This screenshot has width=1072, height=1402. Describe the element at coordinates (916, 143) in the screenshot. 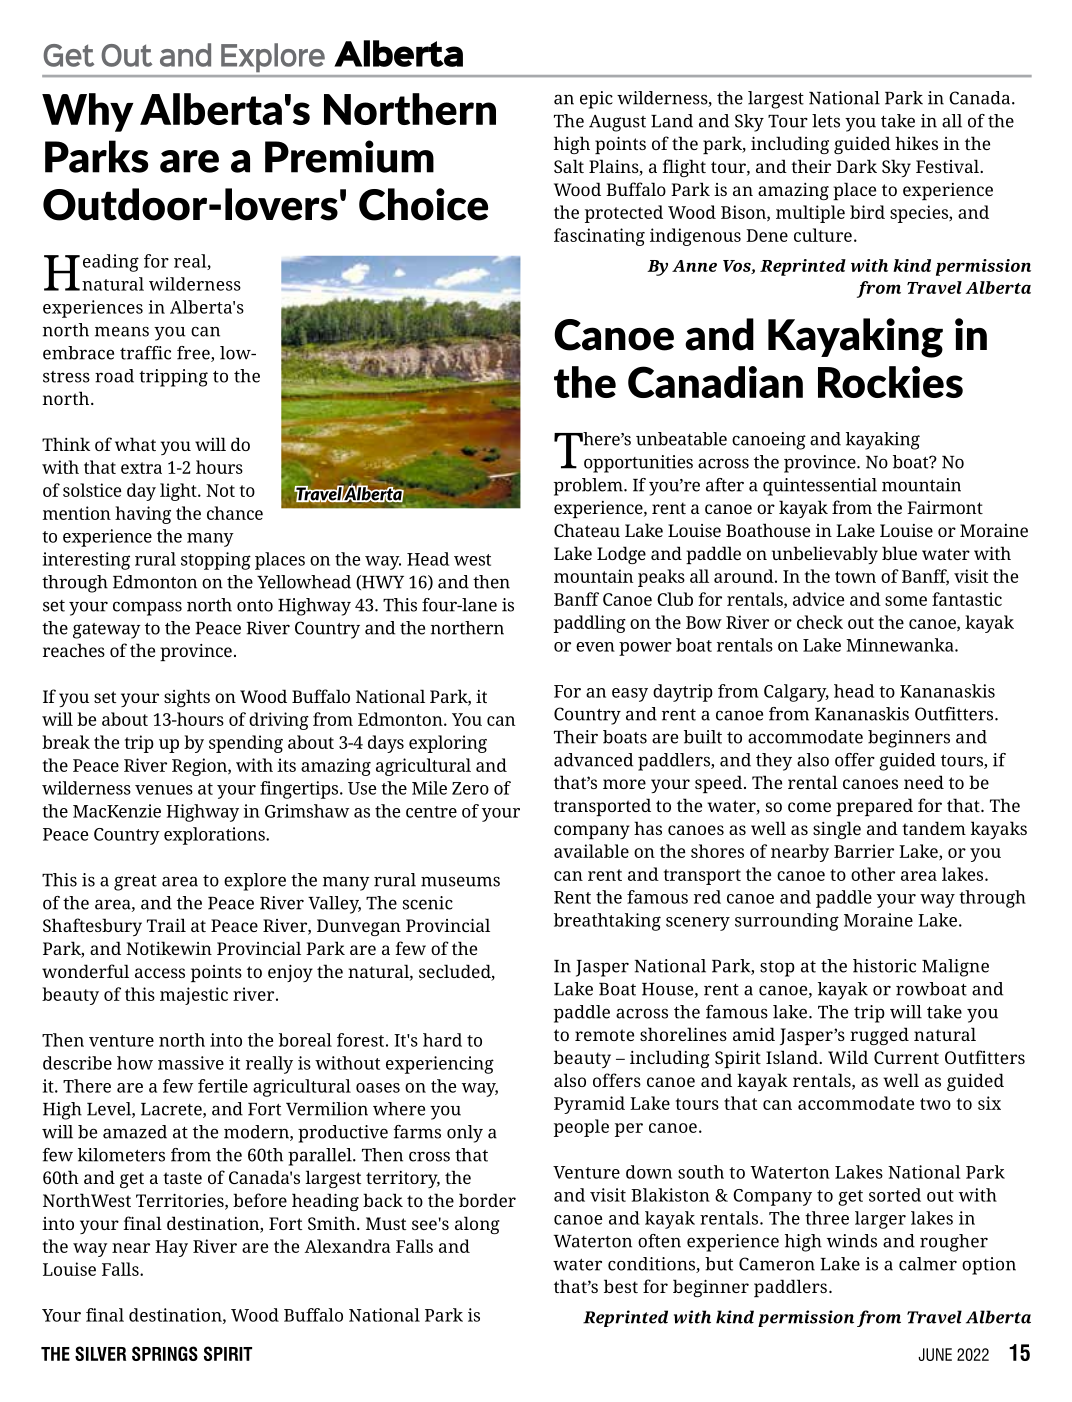

I see `hikes` at that location.
